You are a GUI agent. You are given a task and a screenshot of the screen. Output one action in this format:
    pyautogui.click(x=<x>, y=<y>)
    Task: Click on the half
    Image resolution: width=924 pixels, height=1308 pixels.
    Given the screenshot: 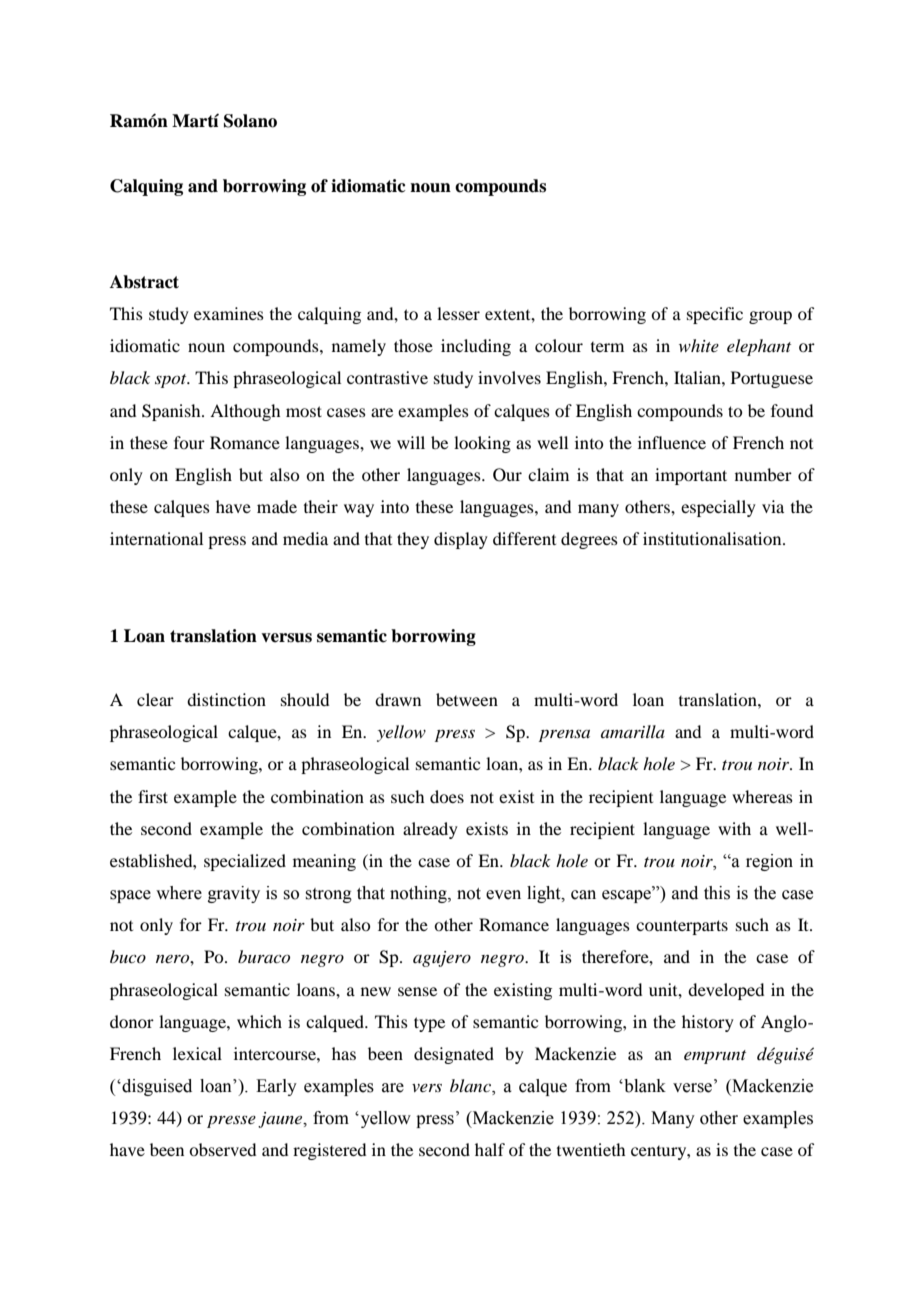 What is the action you would take?
    pyautogui.click(x=490, y=1149)
